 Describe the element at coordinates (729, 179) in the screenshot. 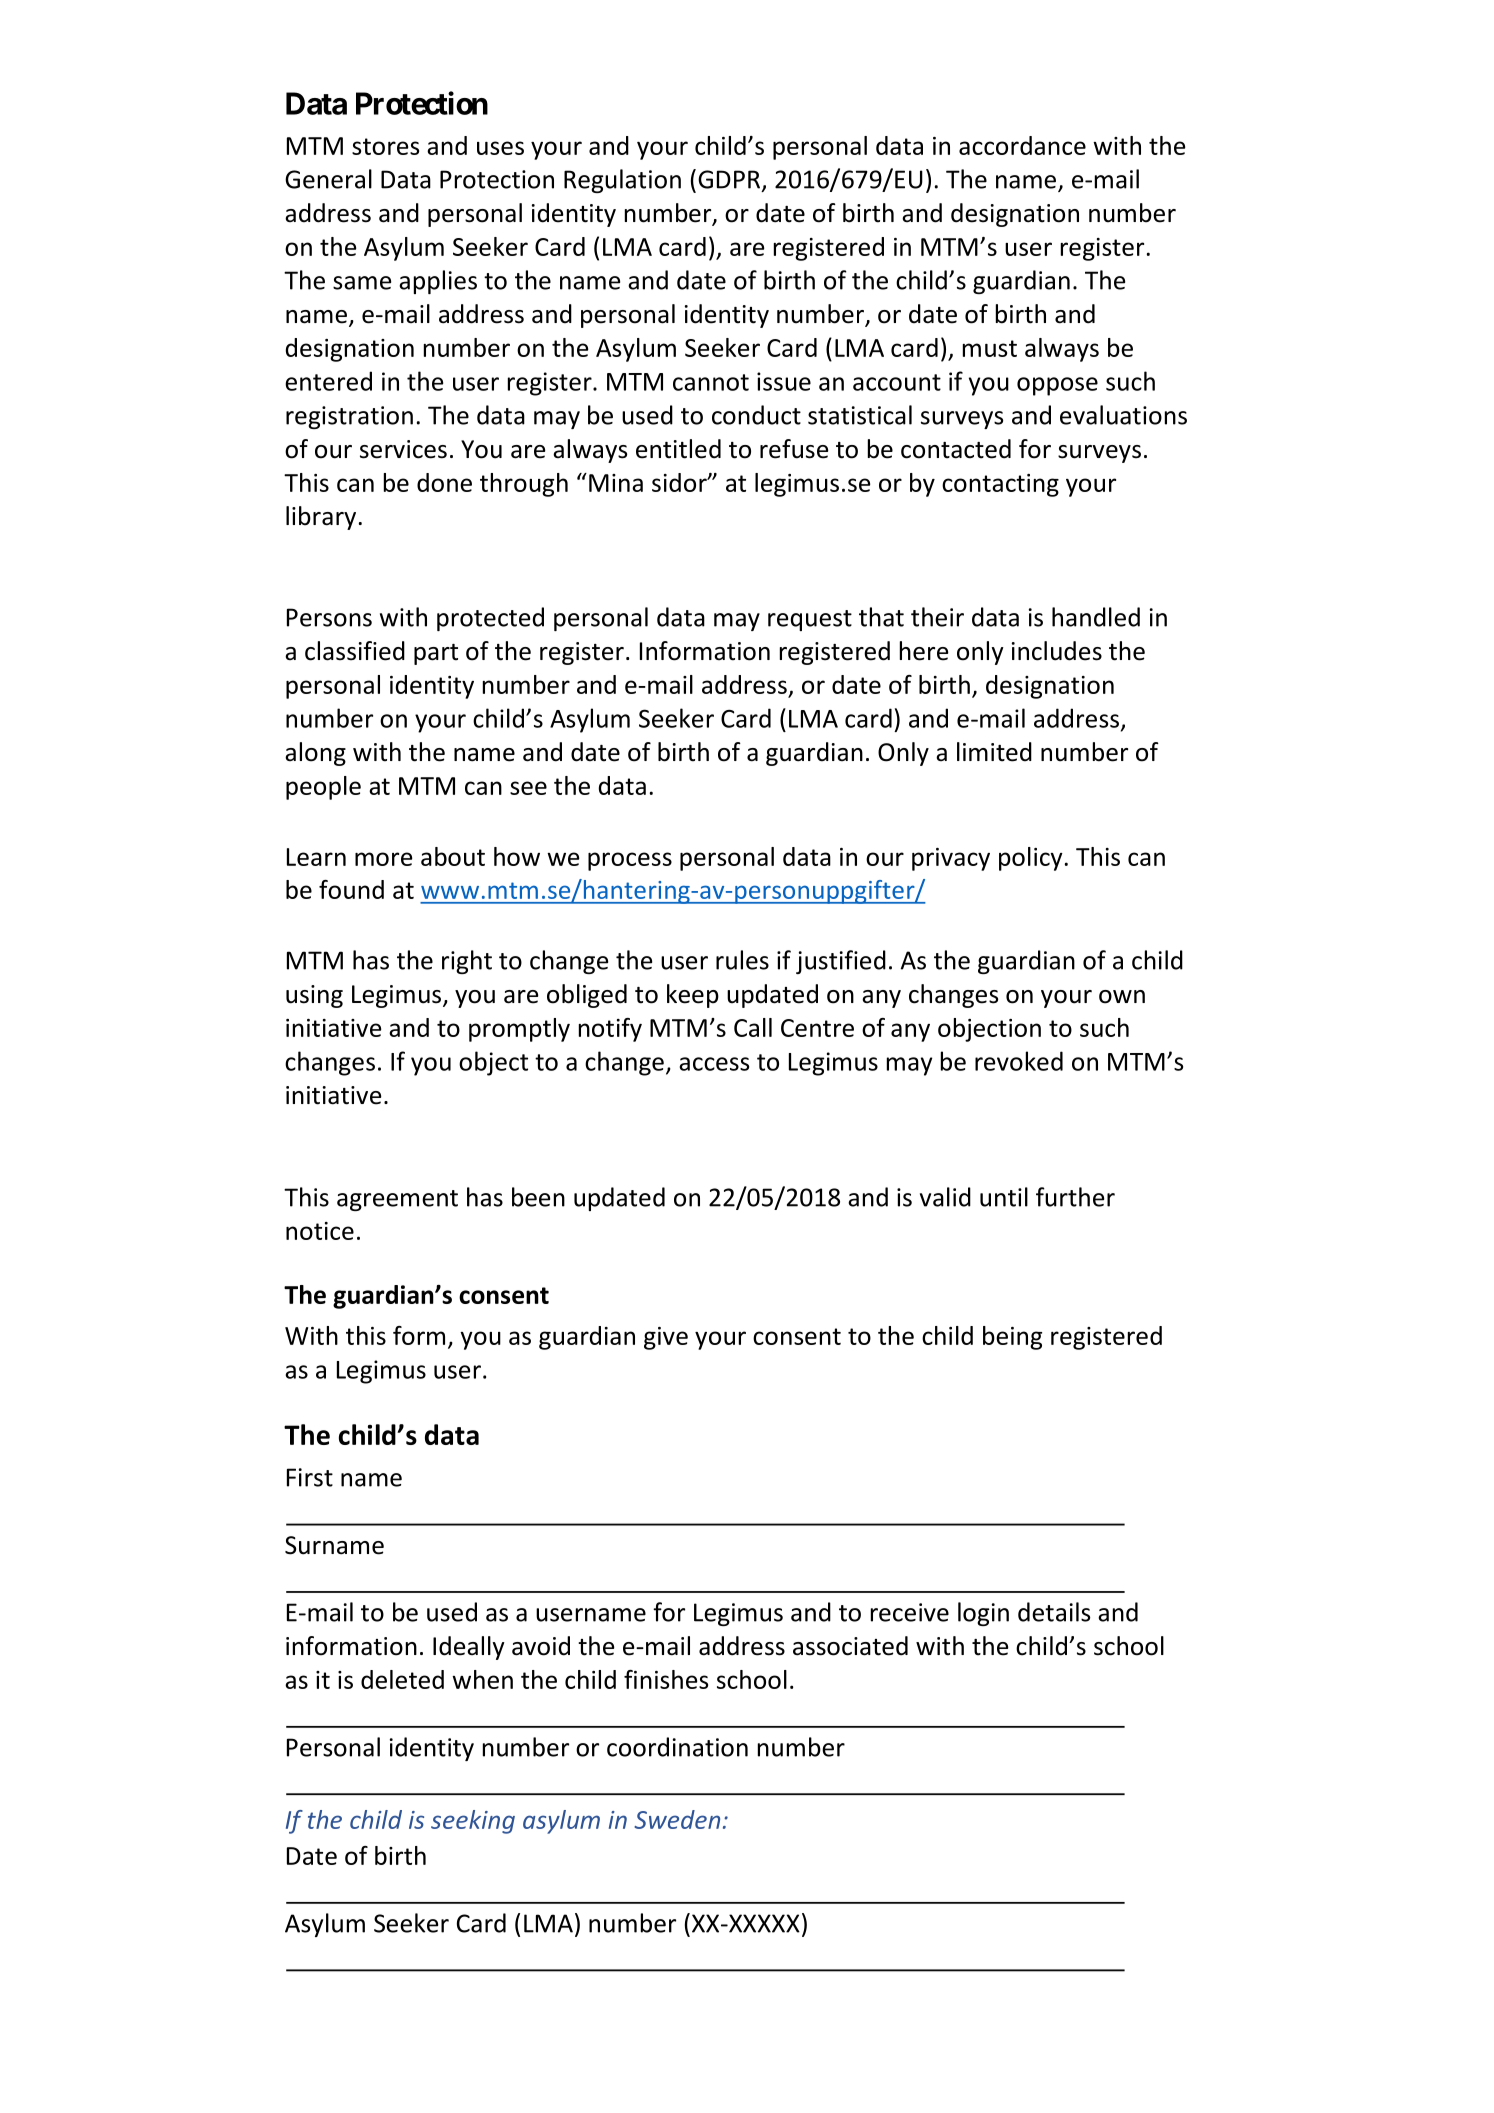

I see `GDPR` at that location.
